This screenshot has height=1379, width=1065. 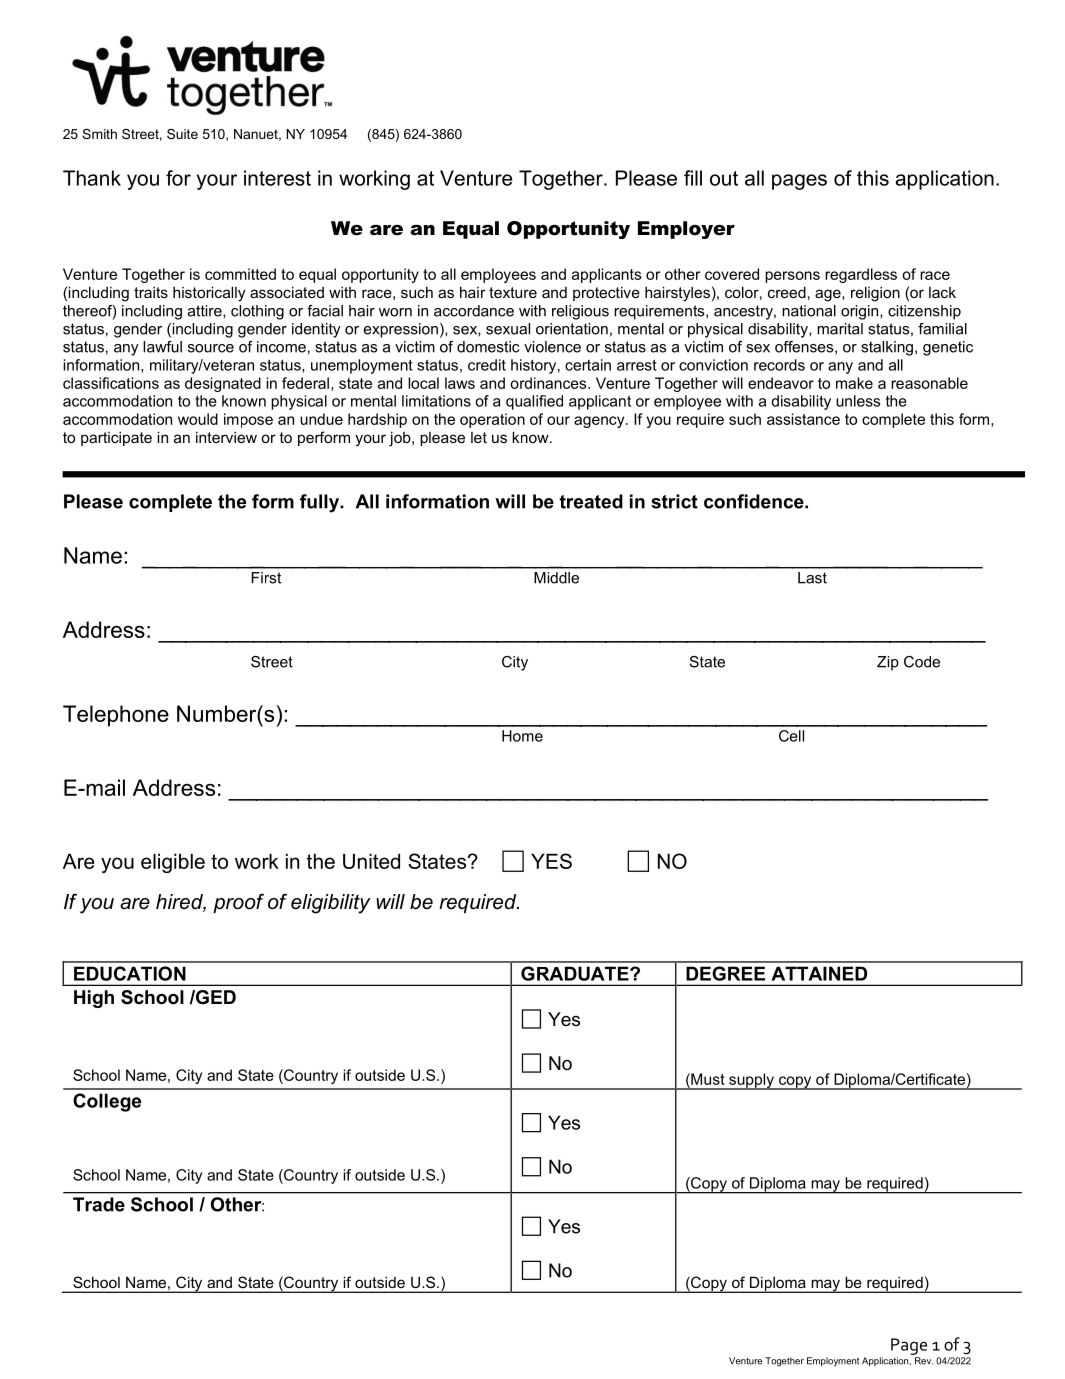 What do you see at coordinates (576, 973) in the screenshot?
I see `GRADUATE` at bounding box center [576, 973].
